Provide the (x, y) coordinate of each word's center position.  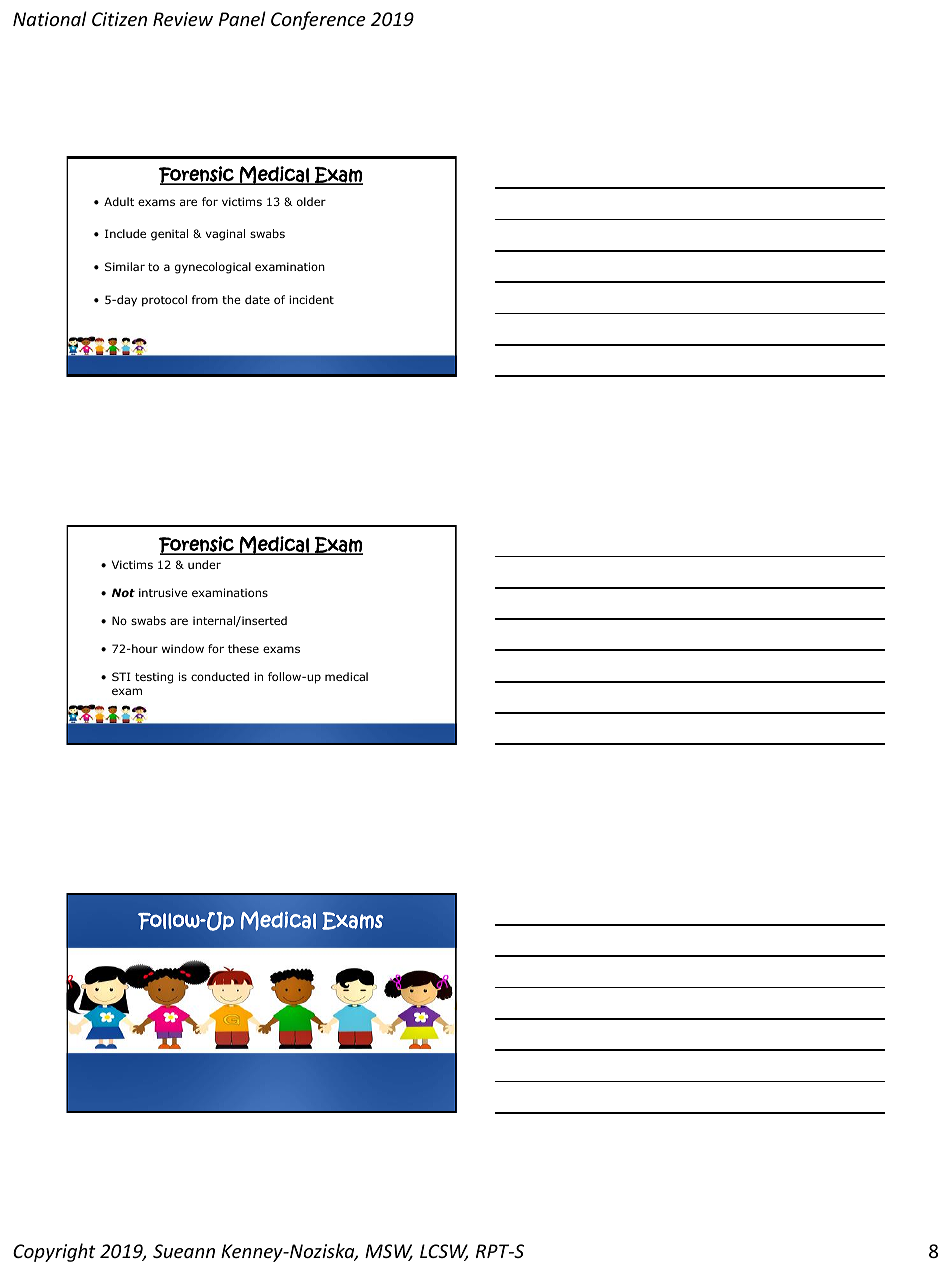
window (183, 648)
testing (154, 678)
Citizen (119, 19)
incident (311, 299)
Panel (242, 18)
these (243, 648)
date (257, 299)
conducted (220, 676)
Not (123, 592)
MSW (389, 1252)
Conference (318, 20)
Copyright (54, 1252)
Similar (125, 266)
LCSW (444, 1252)
